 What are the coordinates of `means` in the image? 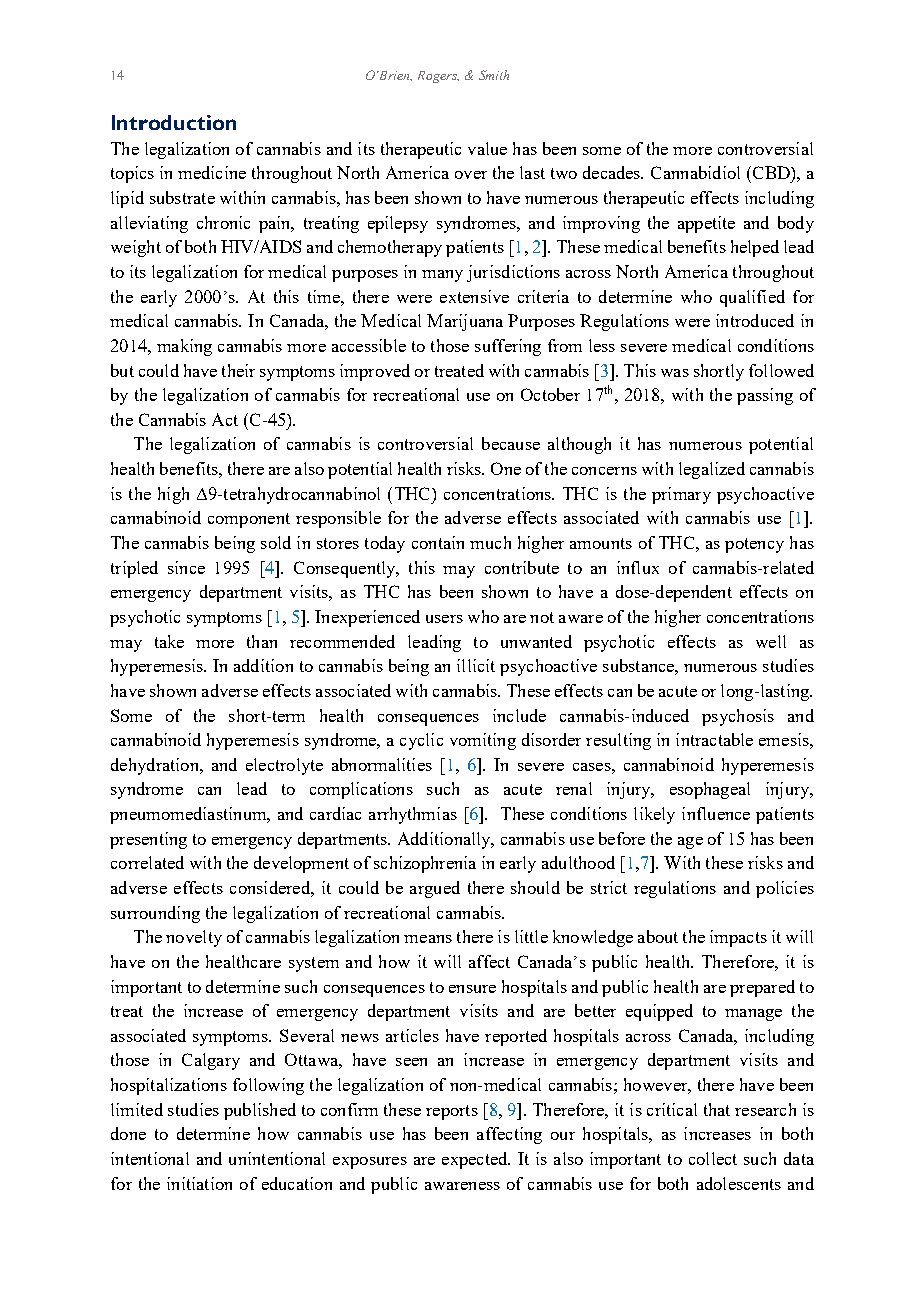 It's located at (428, 939).
